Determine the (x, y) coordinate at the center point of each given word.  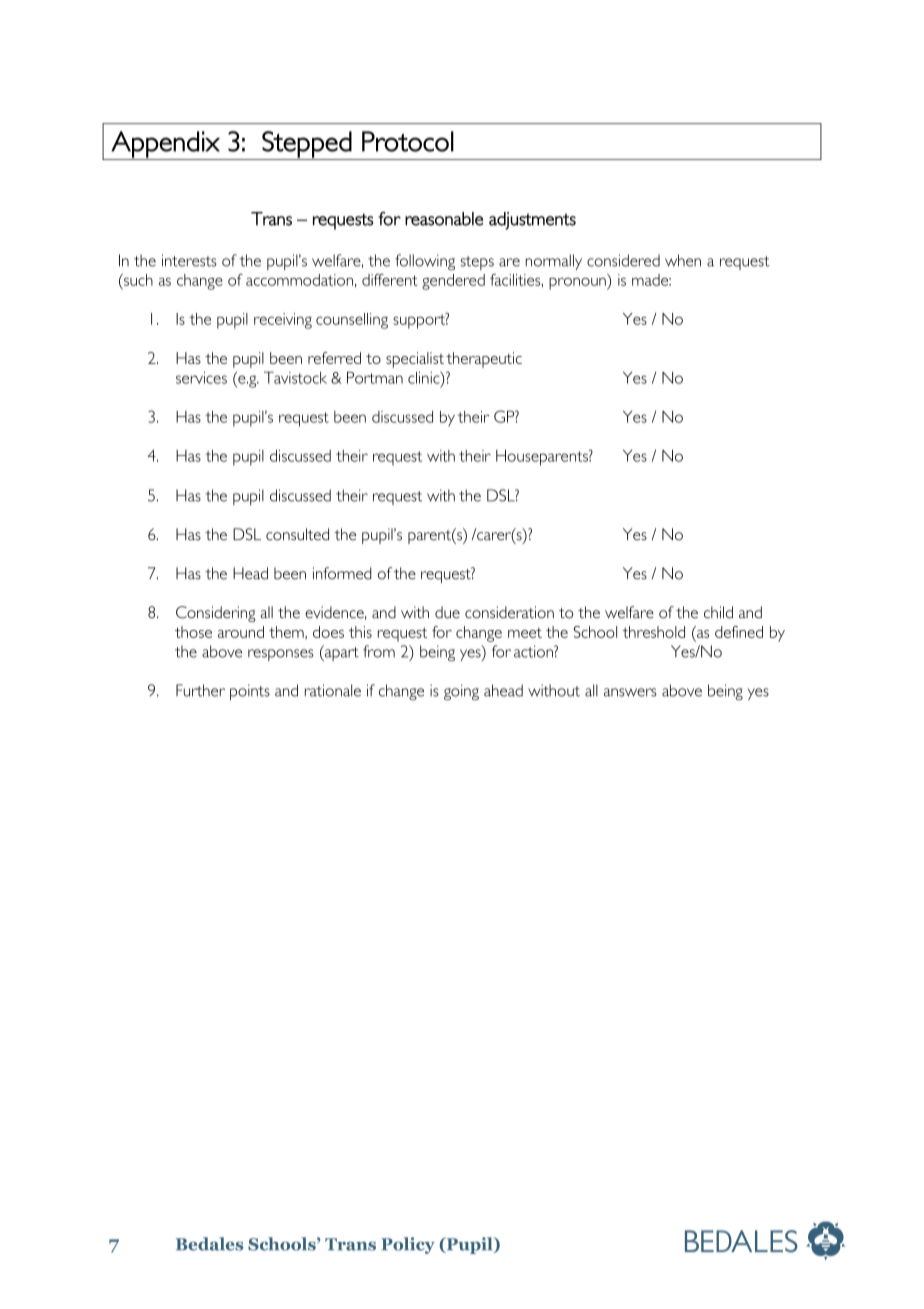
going (461, 692)
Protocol (408, 141)
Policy (408, 1245)
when (683, 260)
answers (630, 692)
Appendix (165, 145)
